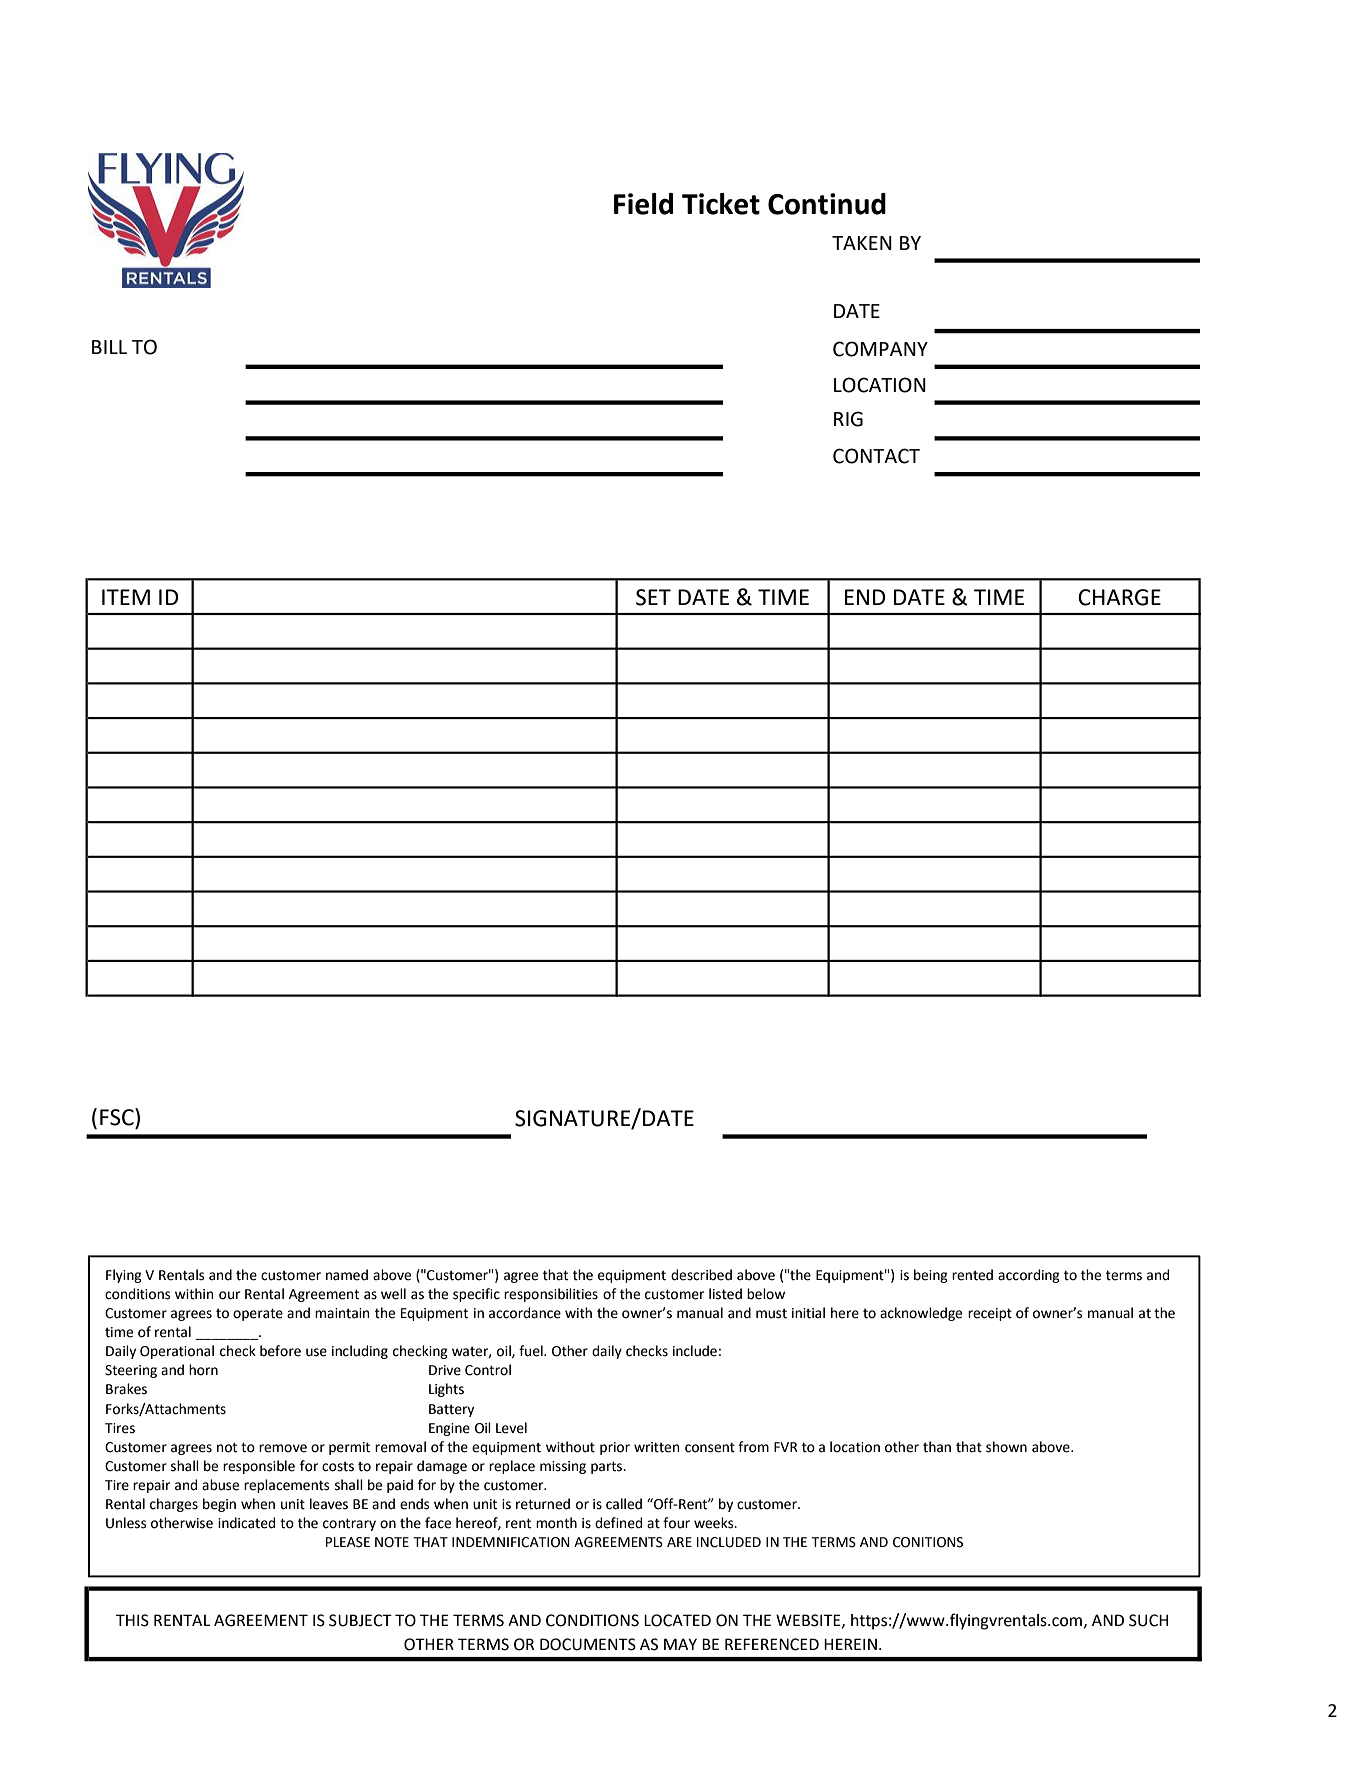  I want to click on THIS, so click(132, 1620).
